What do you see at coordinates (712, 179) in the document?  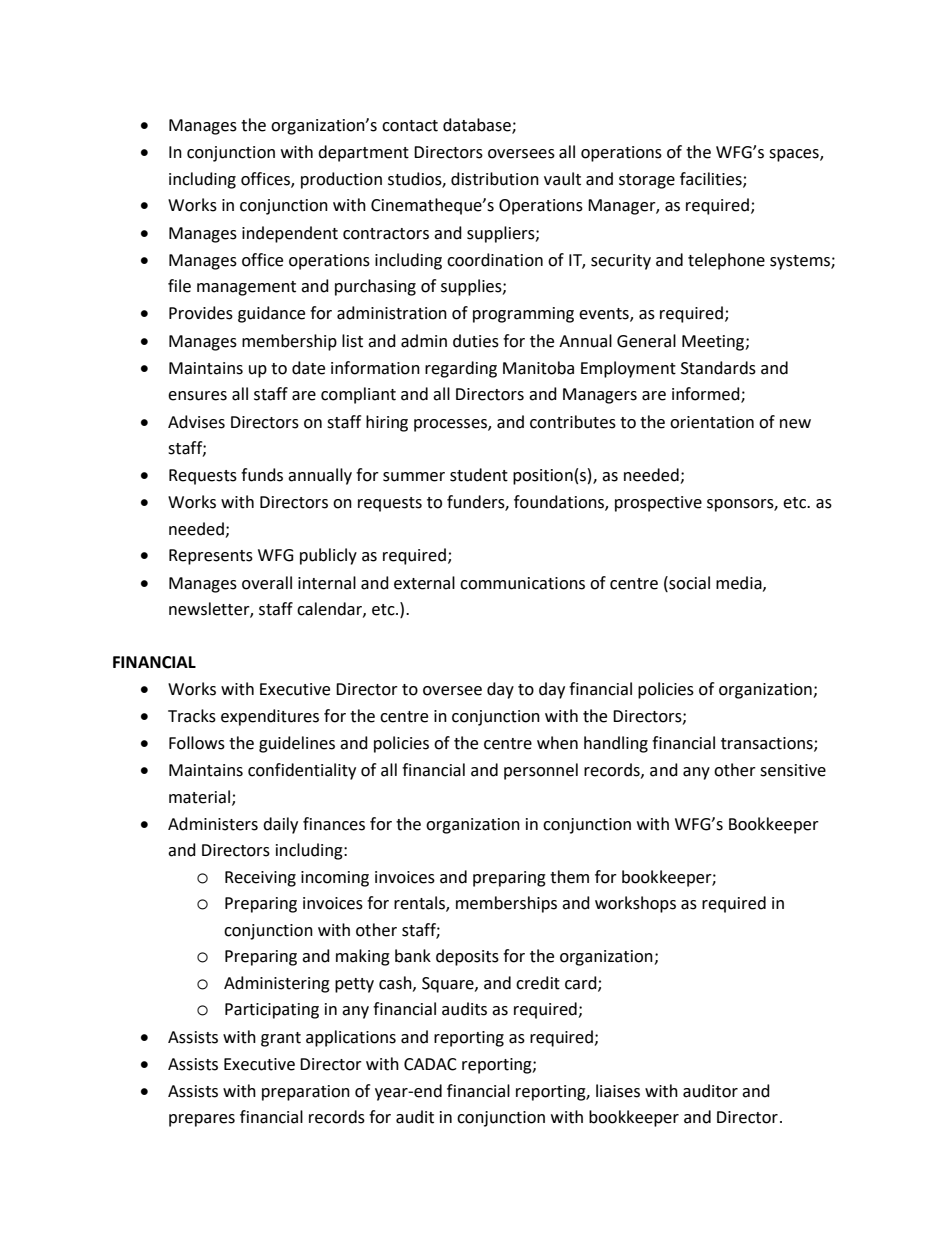 I see `facilities` at bounding box center [712, 179].
